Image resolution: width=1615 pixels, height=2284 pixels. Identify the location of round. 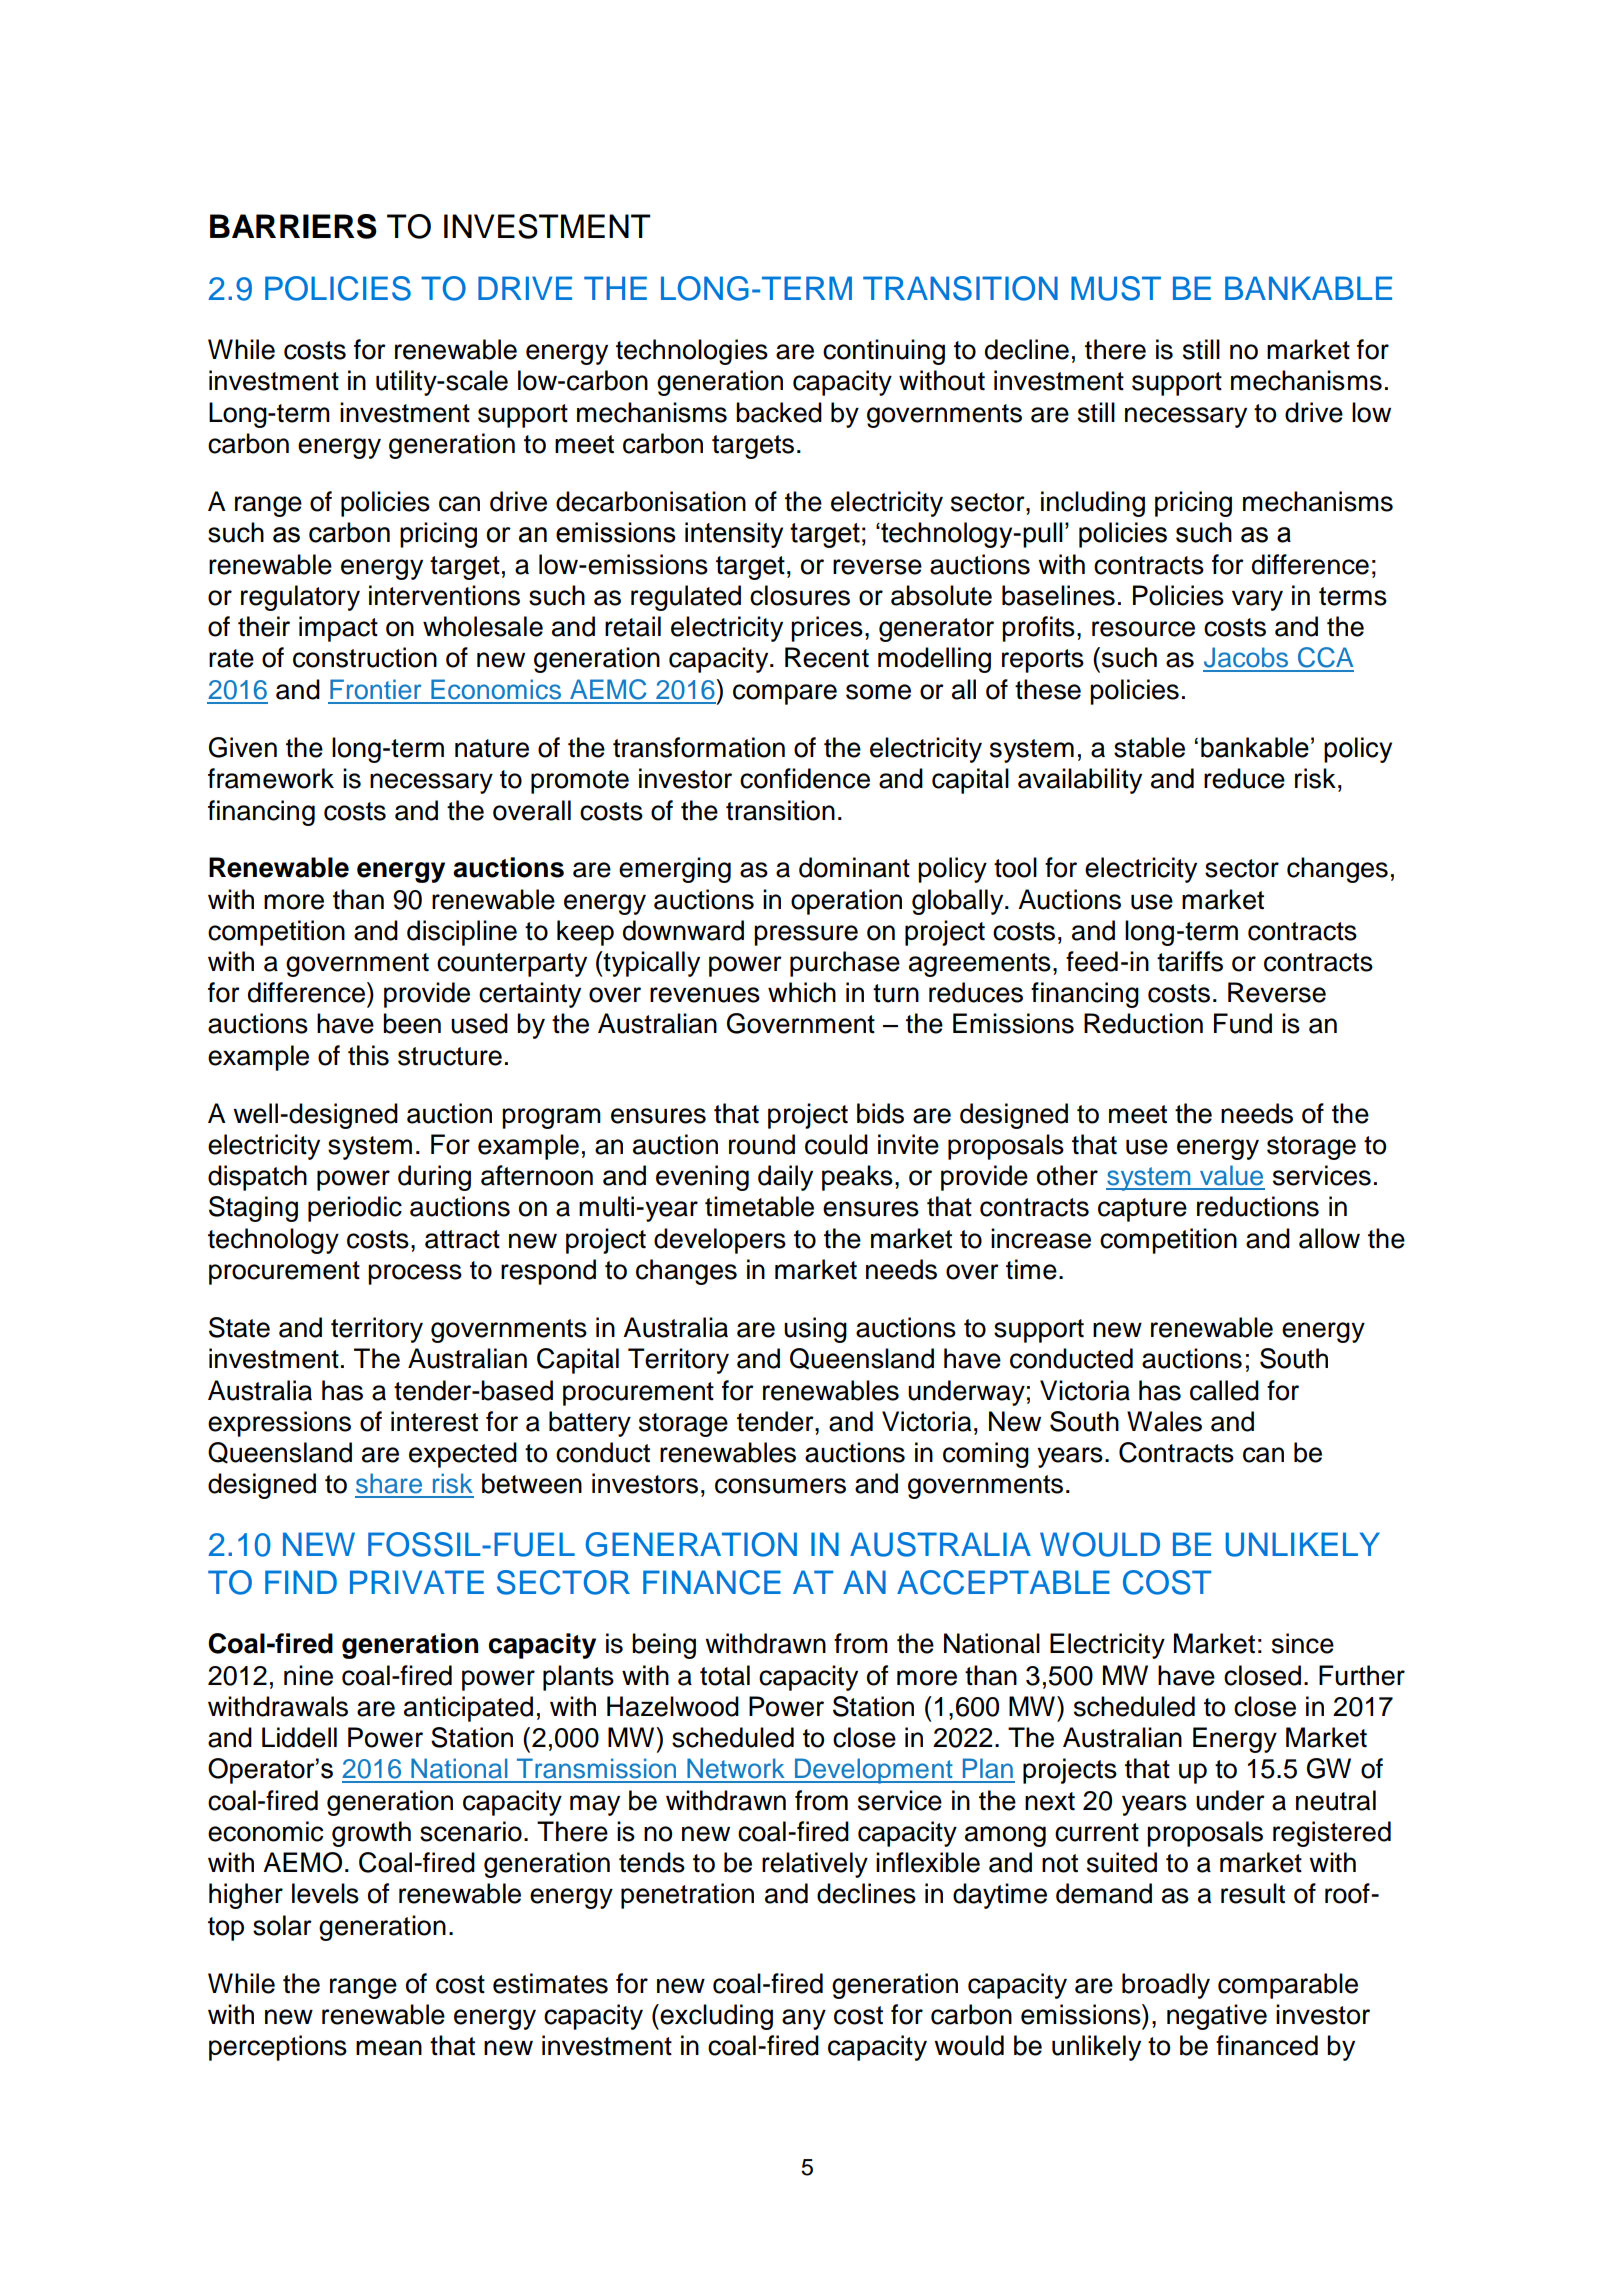
(762, 1144).
